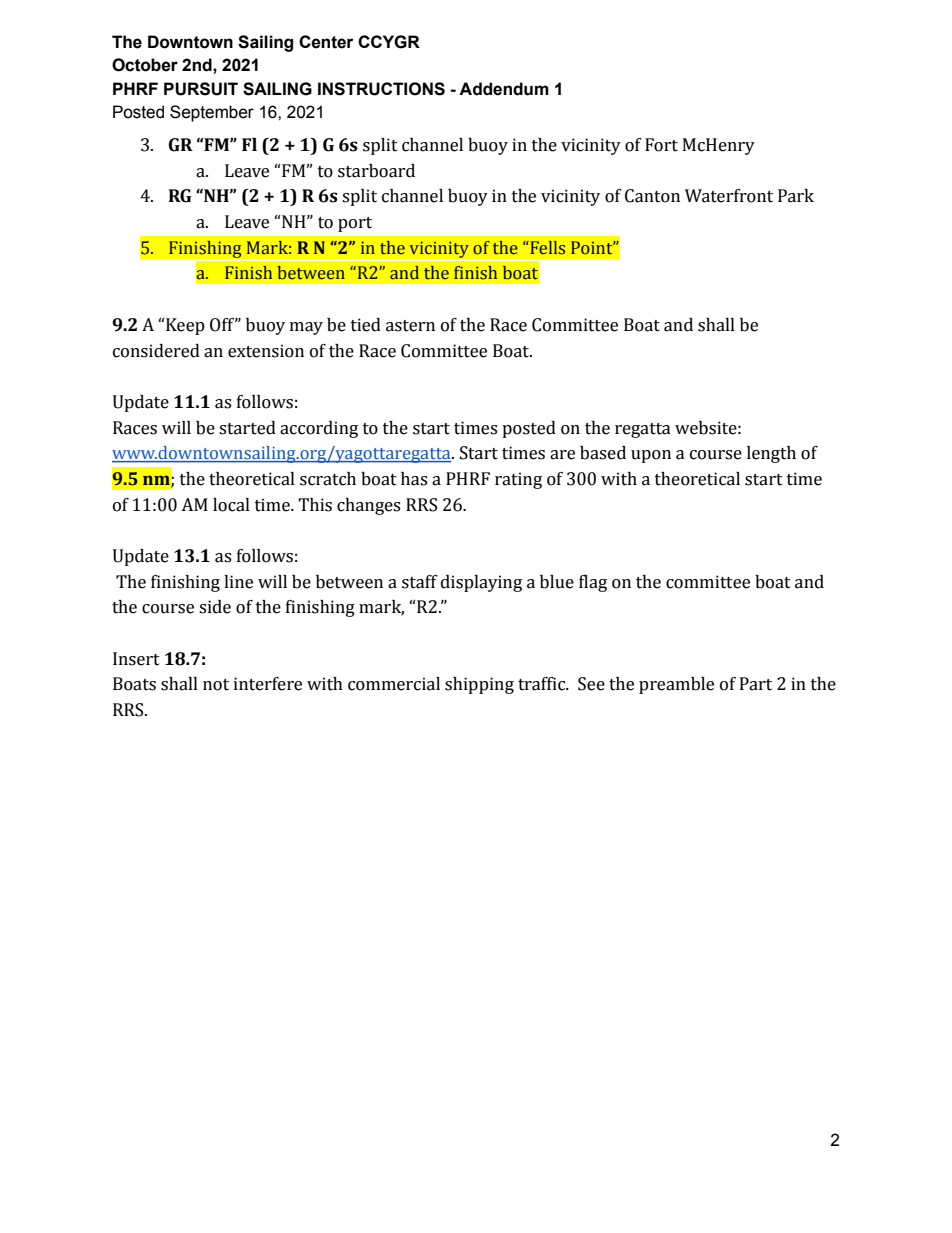 The width and height of the page is (952, 1233). What do you see at coordinates (479, 685) in the page?
I see `shipping` at bounding box center [479, 685].
